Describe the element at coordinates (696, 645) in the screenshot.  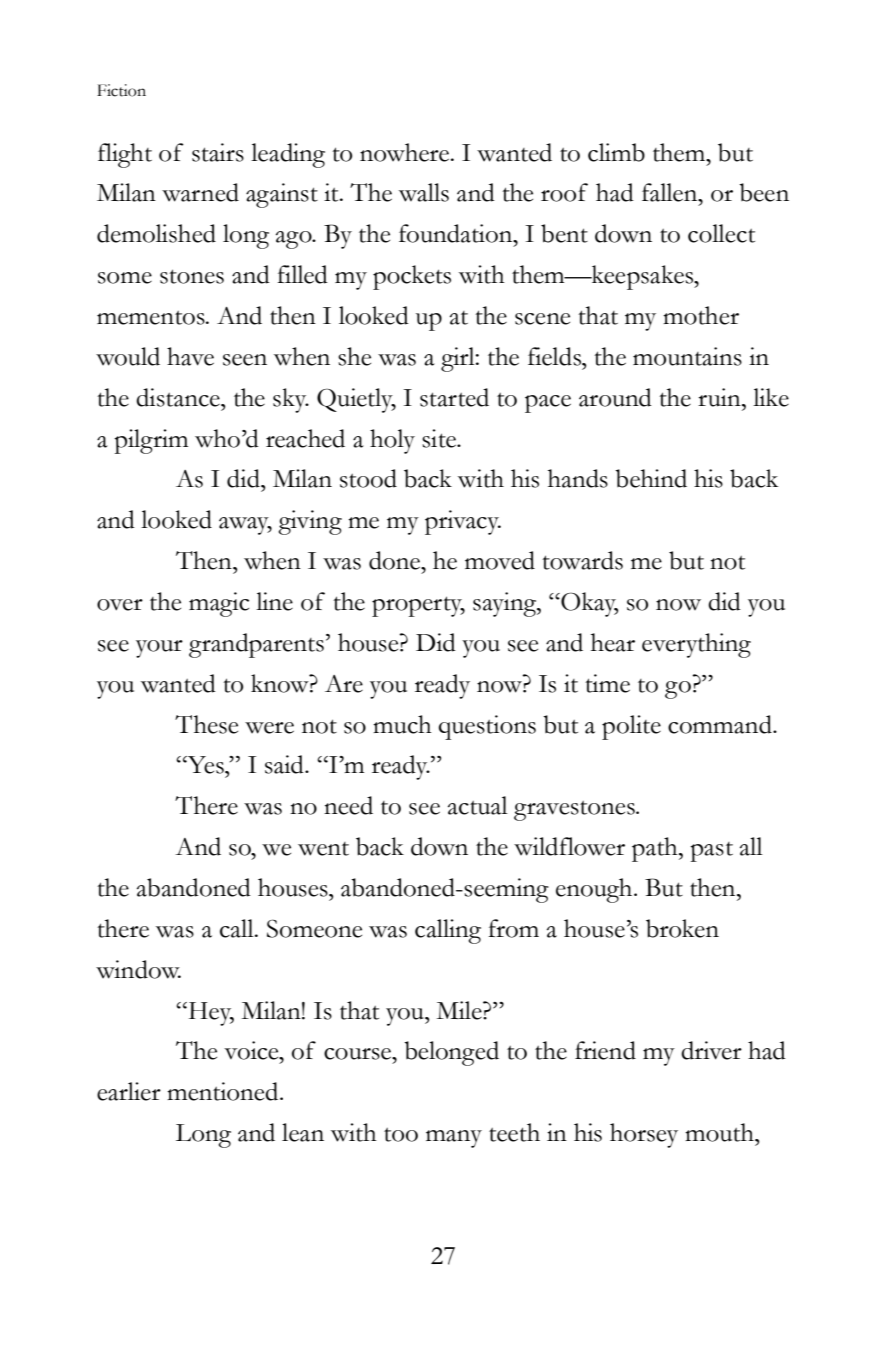
I see `everything` at that location.
